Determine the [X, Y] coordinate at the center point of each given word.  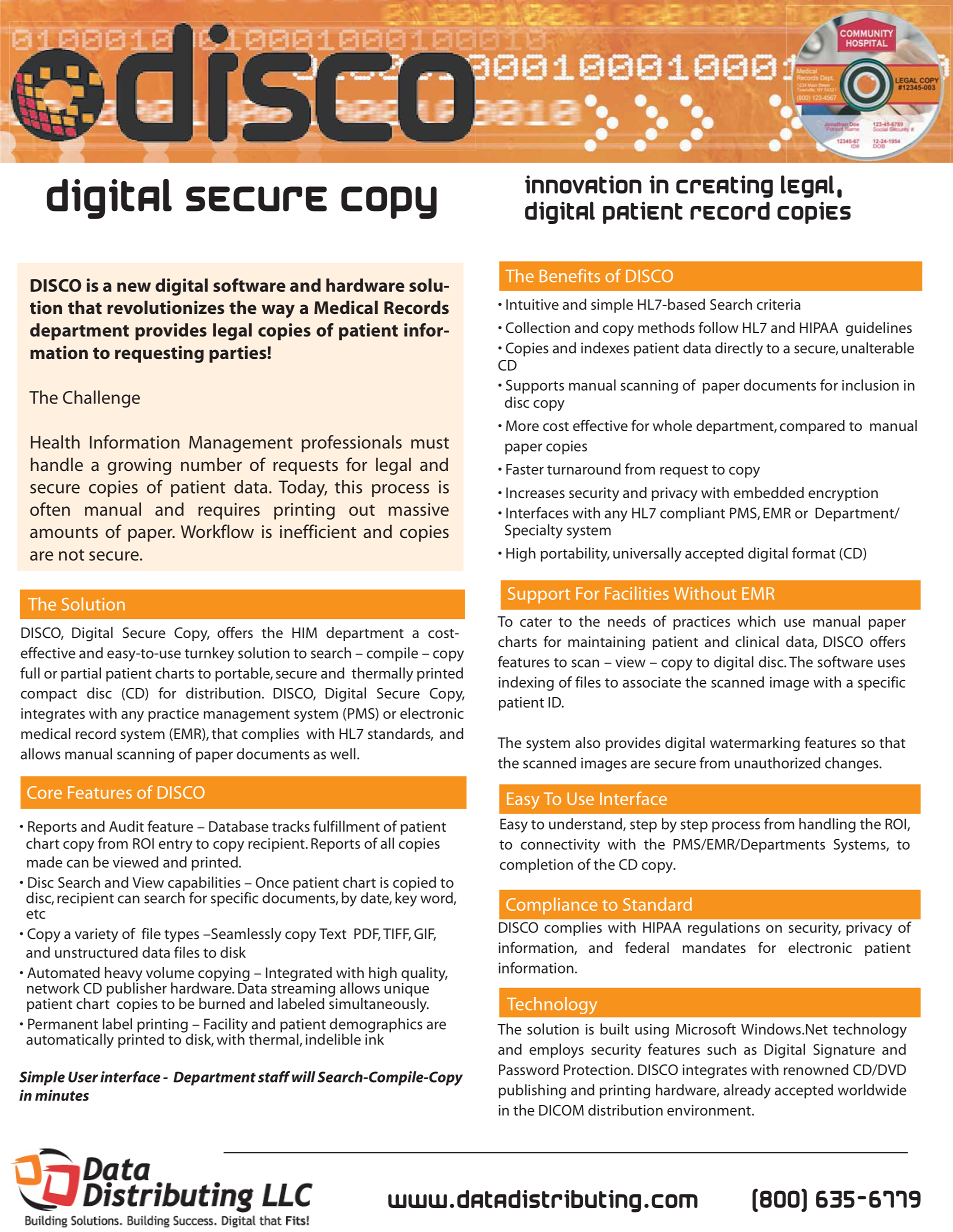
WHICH [756, 621]
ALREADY [747, 1091]
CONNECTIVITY [560, 846]
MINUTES [62, 1095]
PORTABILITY [575, 554]
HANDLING [827, 825]
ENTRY [176, 845]
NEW [134, 287]
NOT [71, 555]
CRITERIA [778, 304]
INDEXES [605, 348]
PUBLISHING [532, 1091]
